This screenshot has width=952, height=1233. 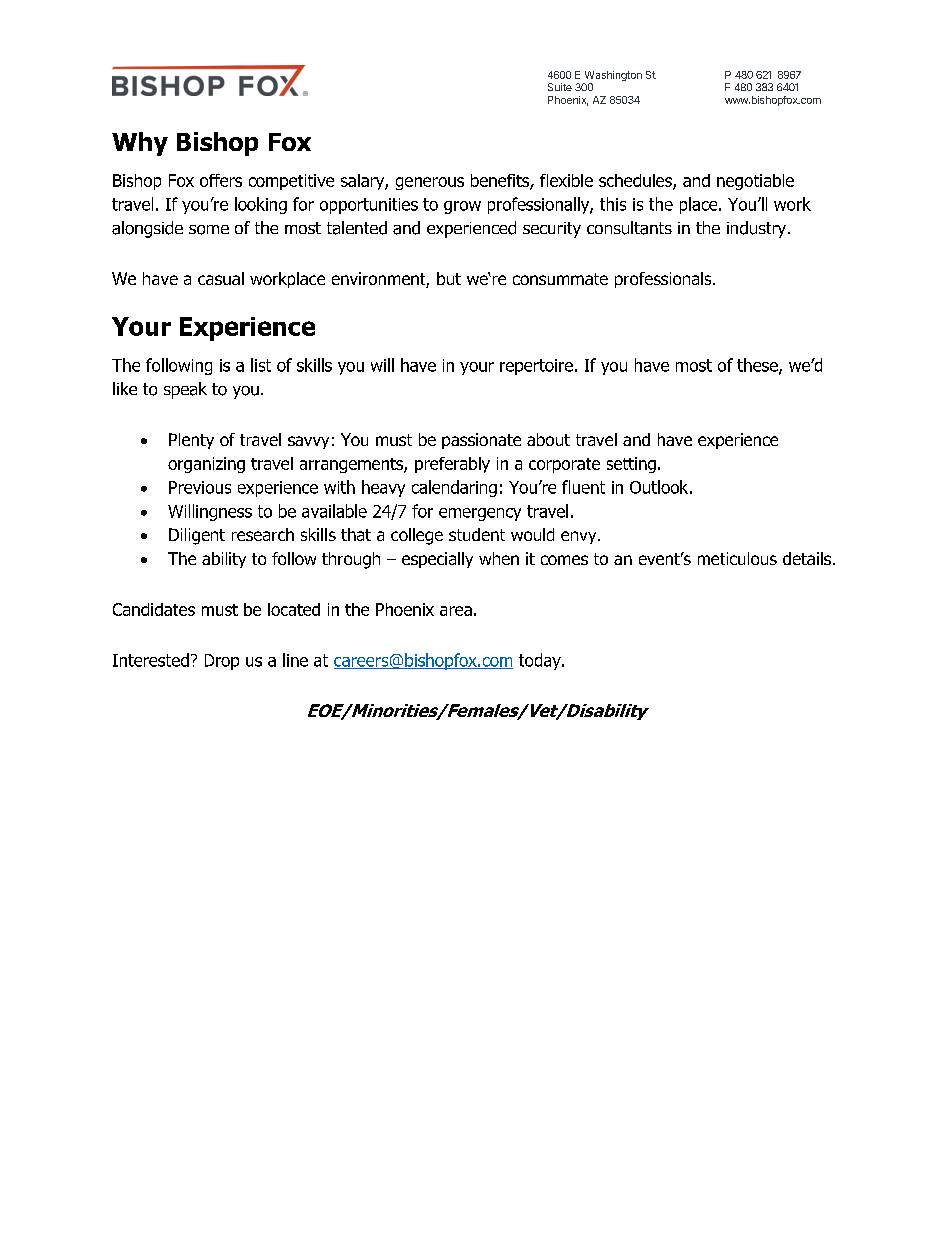 I want to click on speak, so click(x=185, y=390).
